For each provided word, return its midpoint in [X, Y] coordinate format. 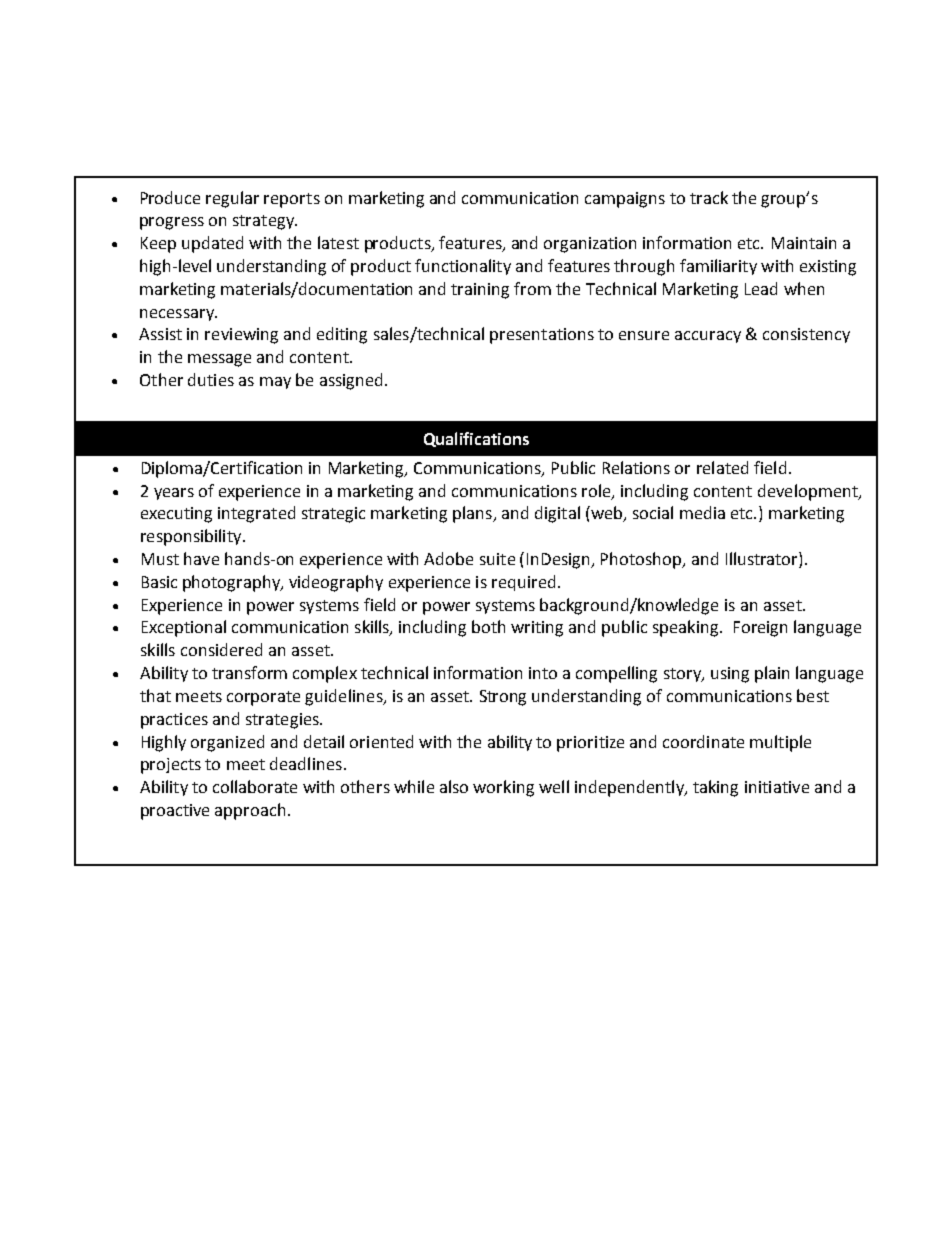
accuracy [708, 337]
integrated [256, 514]
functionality [463, 267]
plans [473, 514]
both [488, 626]
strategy [264, 222]
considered [221, 649]
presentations [542, 336]
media [702, 512]
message [219, 360]
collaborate [255, 786]
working [503, 788]
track [709, 197]
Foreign [760, 629]
